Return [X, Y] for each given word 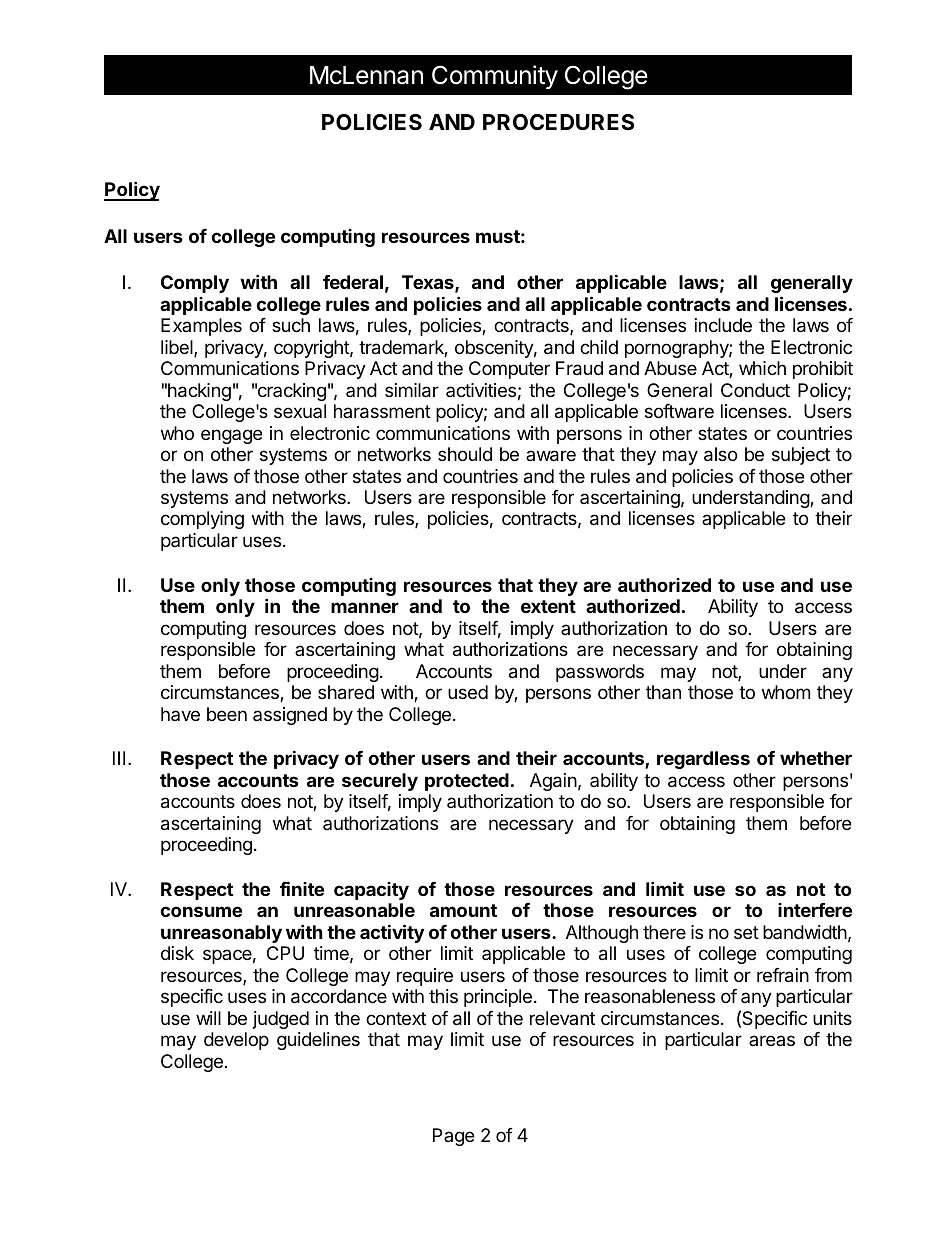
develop [236, 1041]
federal [353, 282]
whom [786, 692]
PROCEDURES [558, 122]
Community [495, 77]
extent [548, 606]
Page [453, 1137]
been [227, 714]
